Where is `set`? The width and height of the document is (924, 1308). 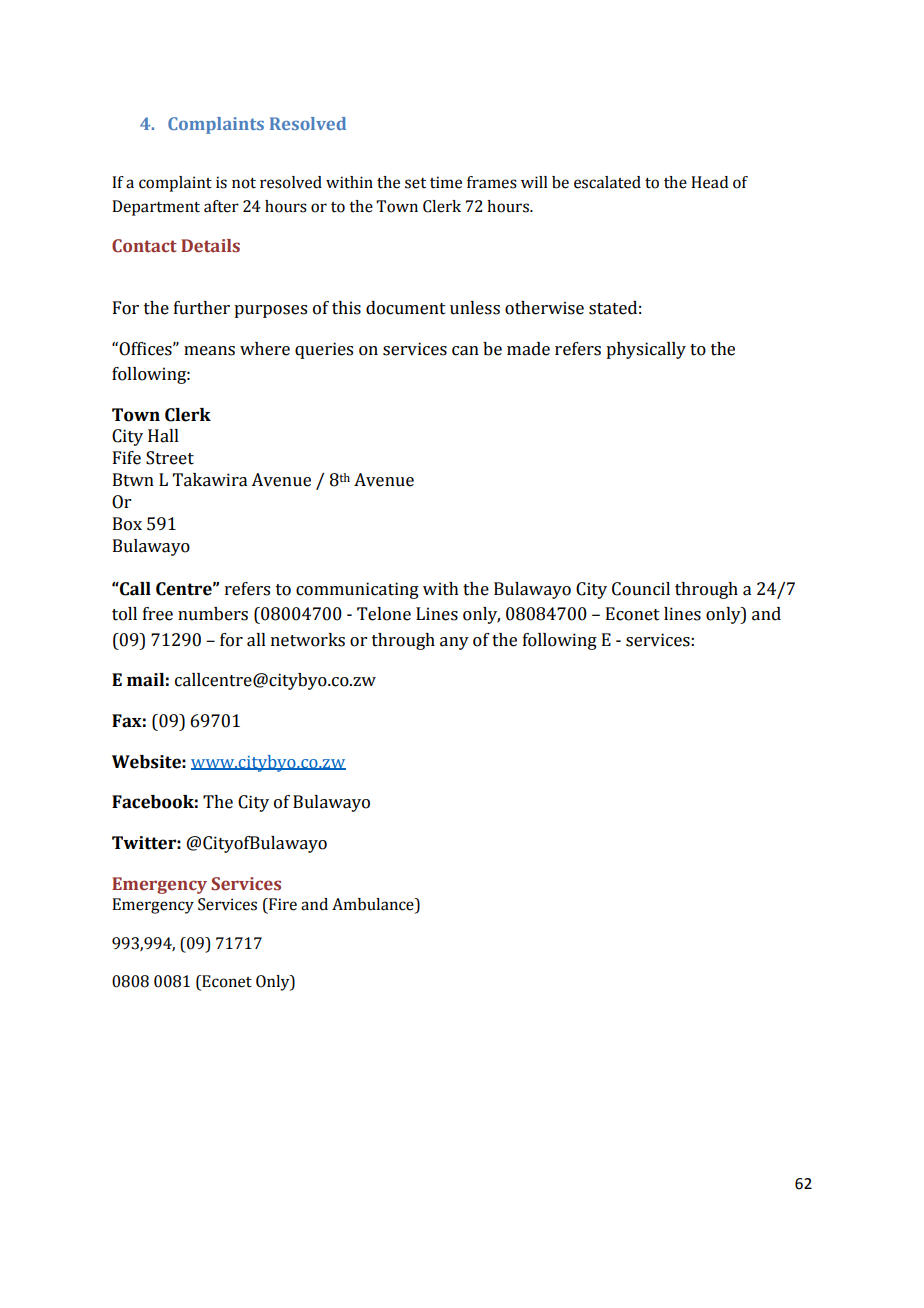
set is located at coordinates (415, 183).
